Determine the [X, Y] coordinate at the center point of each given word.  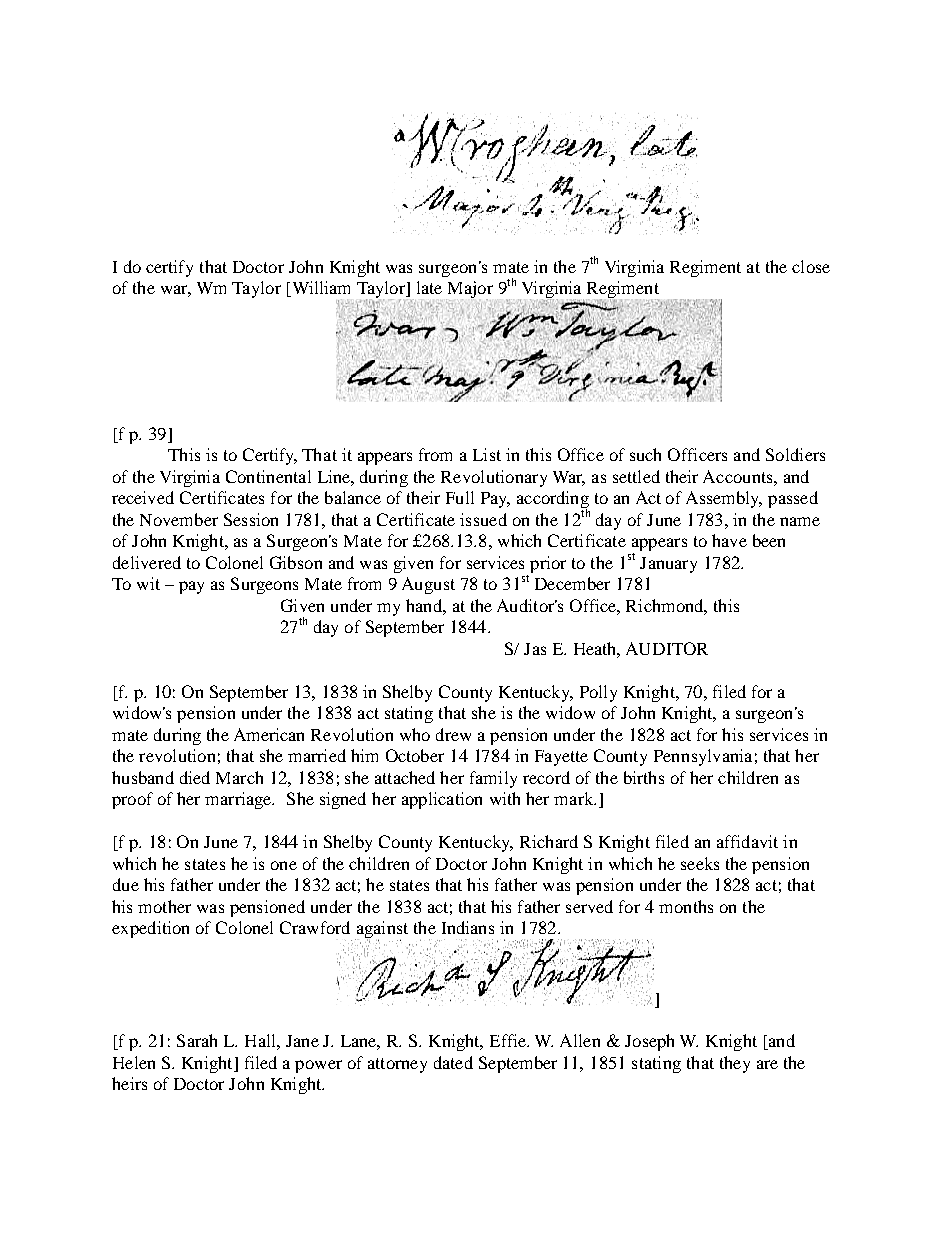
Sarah [197, 1040]
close [811, 266]
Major [469, 291]
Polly [598, 693]
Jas [535, 649]
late [429, 287]
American [269, 734]
